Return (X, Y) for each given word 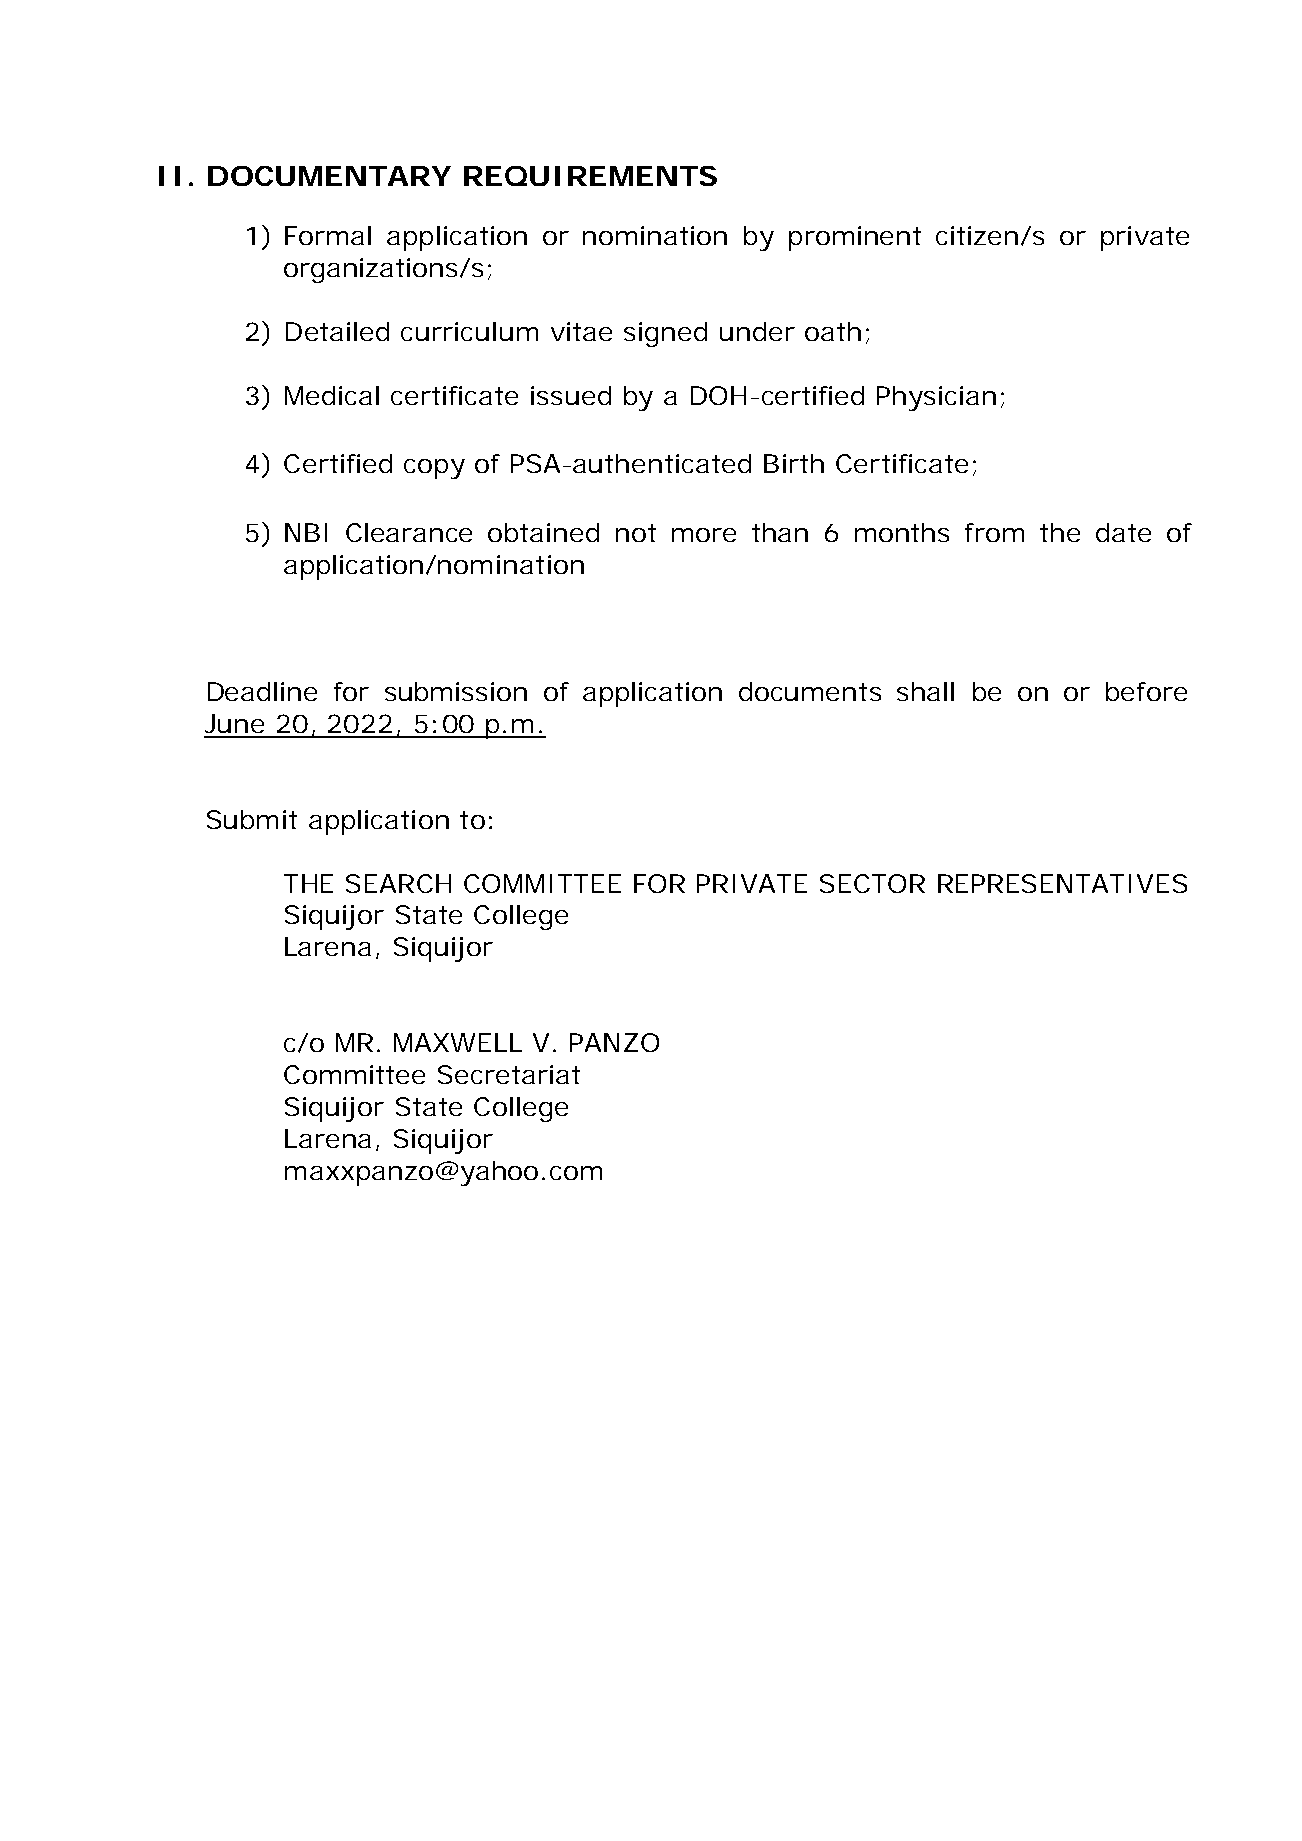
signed (665, 334)
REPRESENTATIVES (1062, 883)
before (1146, 691)
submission (456, 691)
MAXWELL (458, 1042)
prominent (855, 238)
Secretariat (509, 1074)
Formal (328, 235)
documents (810, 691)
